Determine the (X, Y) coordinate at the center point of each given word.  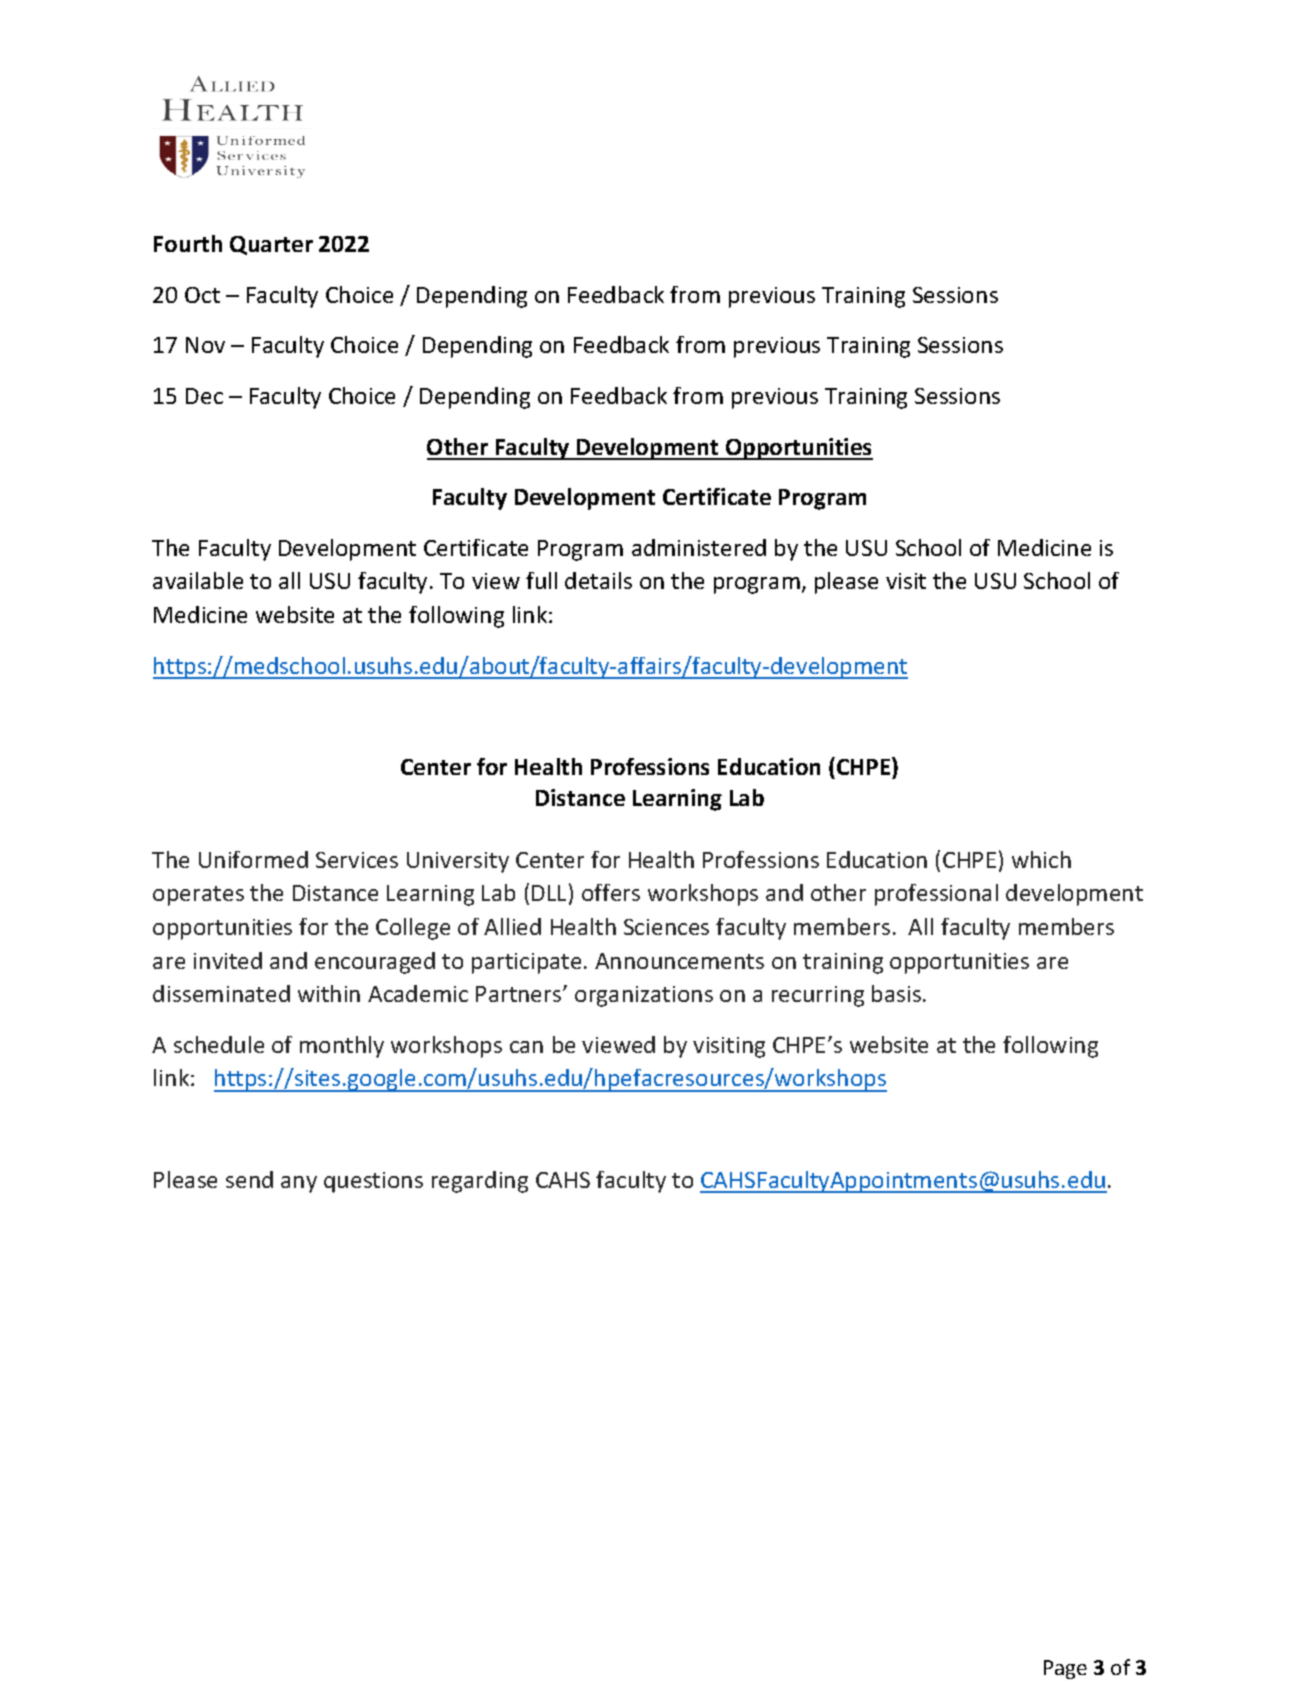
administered (699, 547)
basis (898, 993)
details (598, 580)
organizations (644, 996)
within (329, 993)
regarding (480, 1182)
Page (1065, 1669)
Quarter (271, 245)
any (299, 1184)
